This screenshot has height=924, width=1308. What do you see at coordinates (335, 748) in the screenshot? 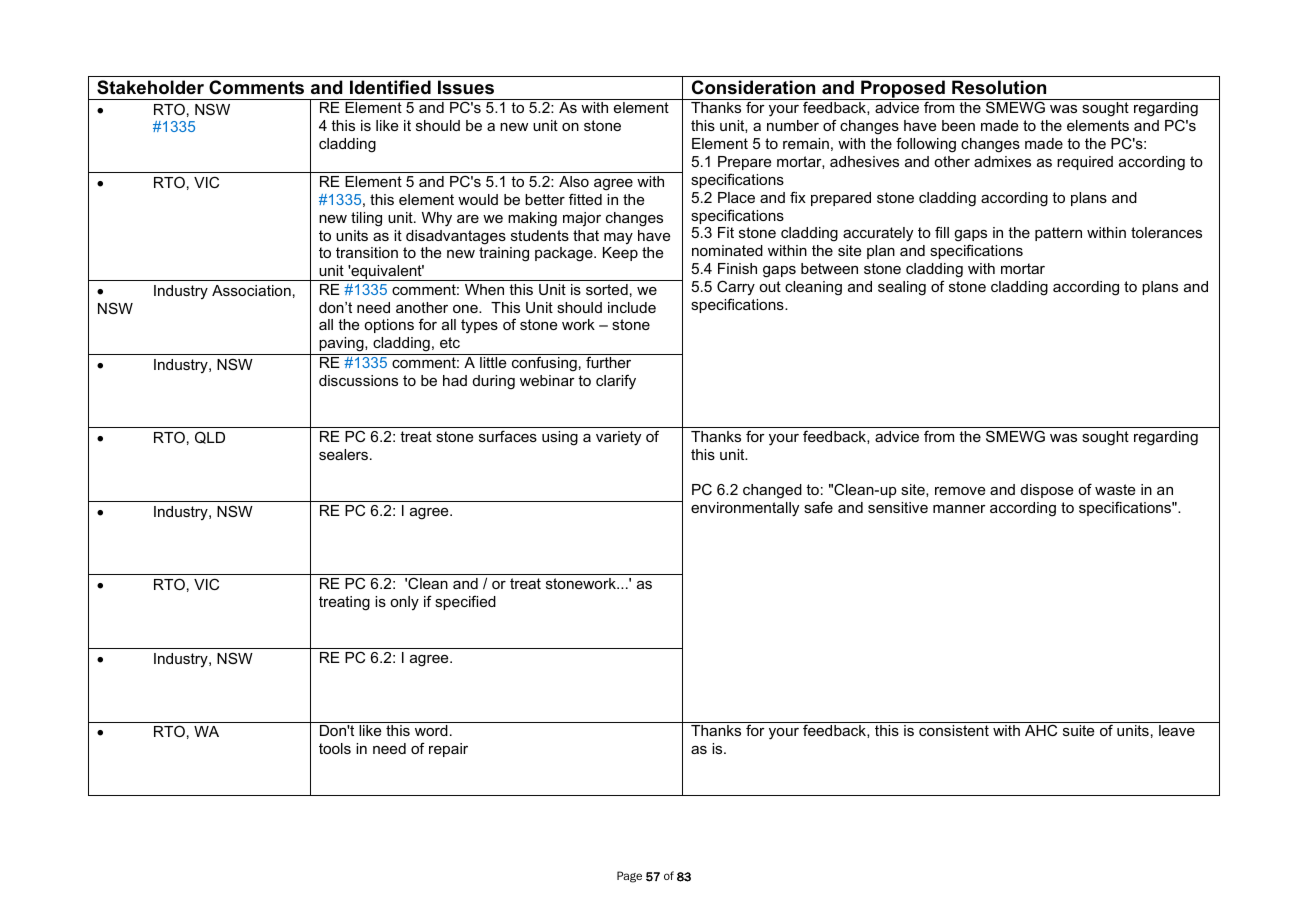
I see `tools` at bounding box center [335, 748].
